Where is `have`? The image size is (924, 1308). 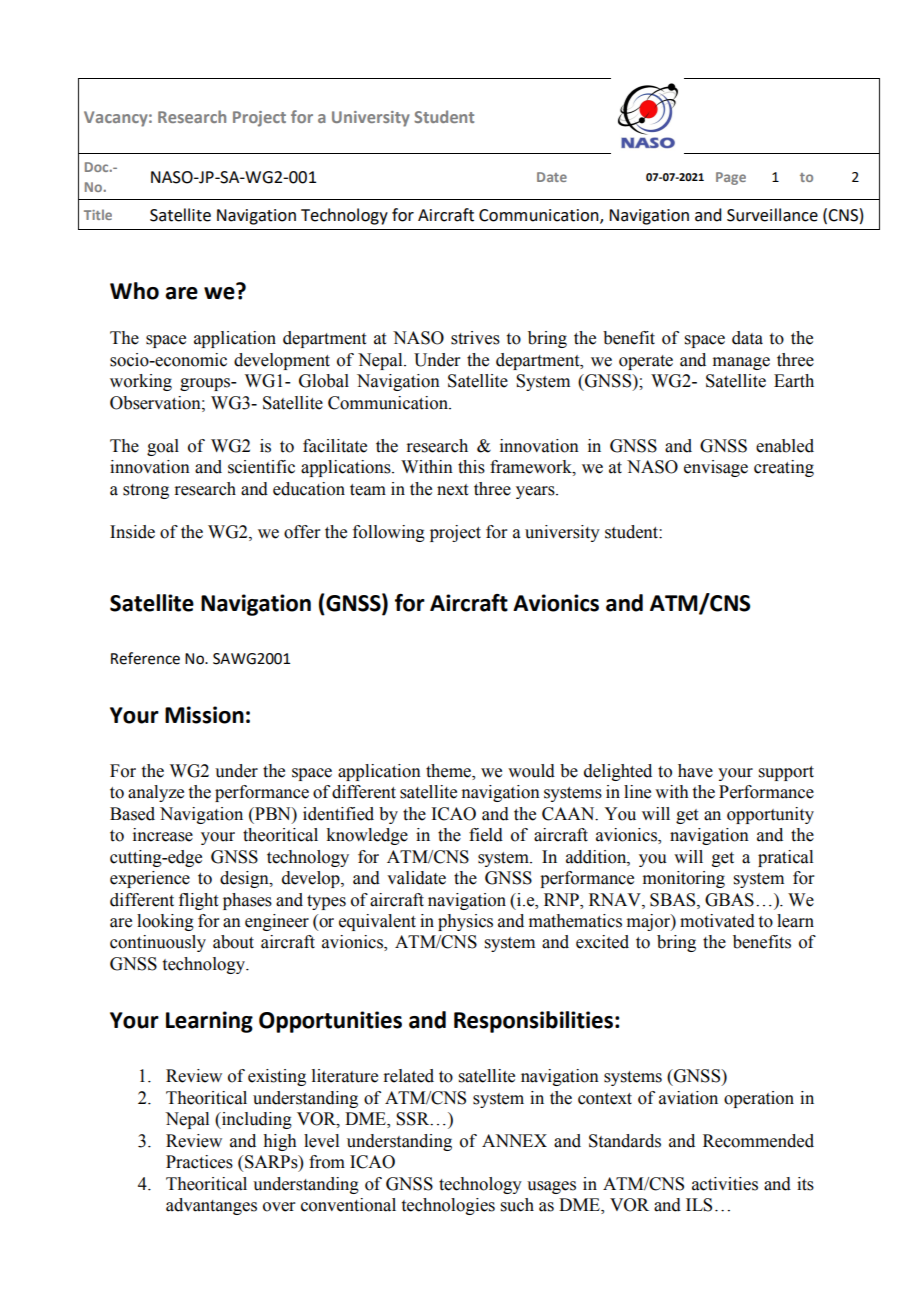
have is located at coordinates (695, 771).
